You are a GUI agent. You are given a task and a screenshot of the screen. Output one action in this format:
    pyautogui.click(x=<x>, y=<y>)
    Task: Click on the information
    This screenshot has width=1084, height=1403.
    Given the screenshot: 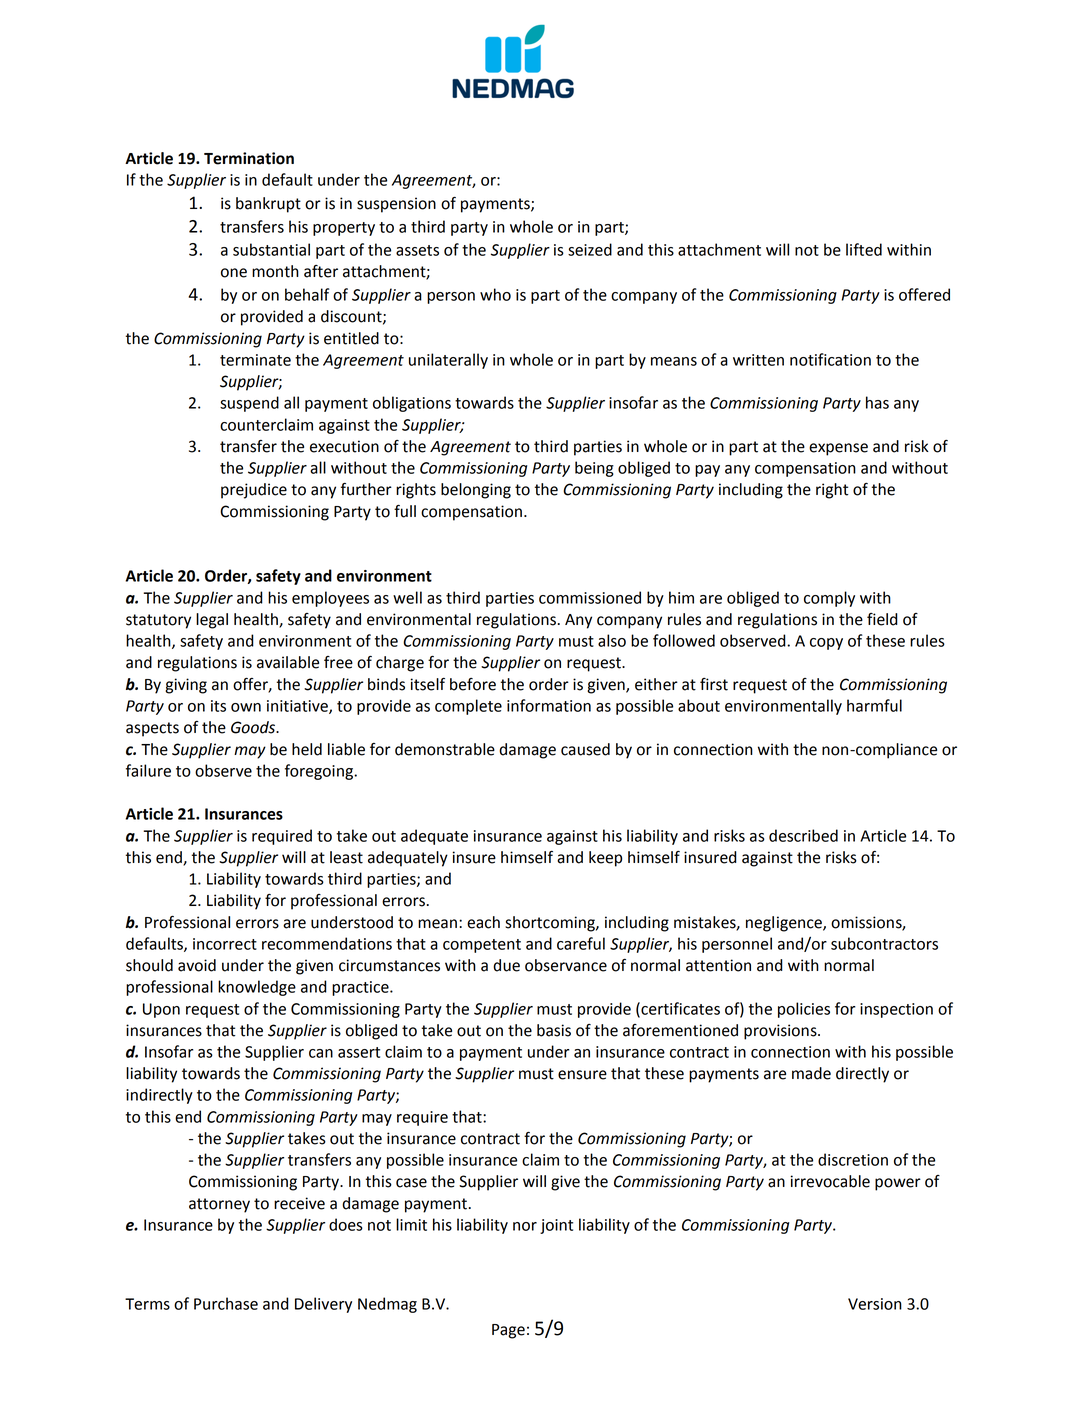 What is the action you would take?
    pyautogui.click(x=549, y=705)
